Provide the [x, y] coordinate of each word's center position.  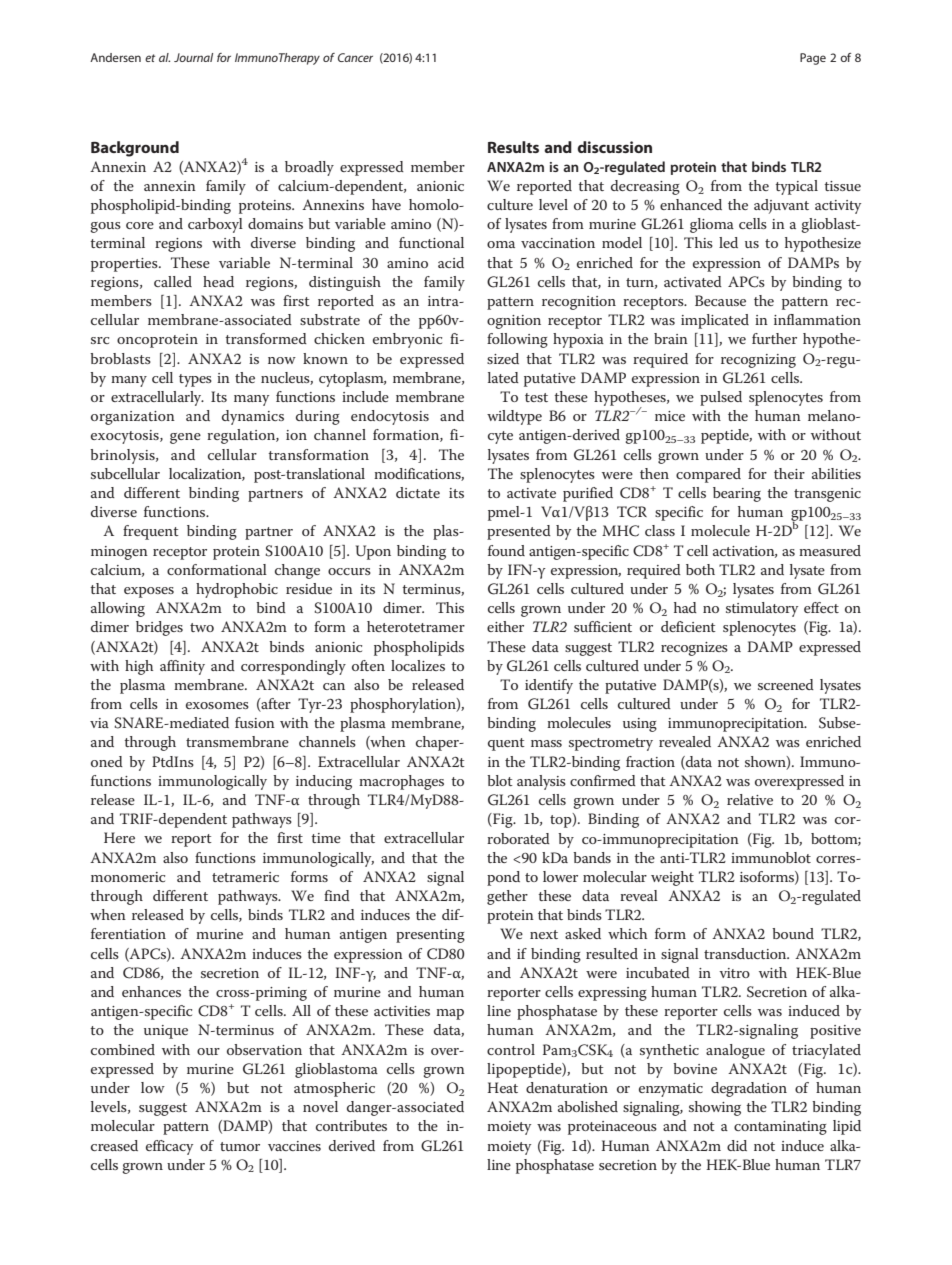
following [517, 340]
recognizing [758, 361]
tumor [240, 1146]
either [505, 626]
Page [813, 59]
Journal [193, 57]
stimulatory [762, 609]
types [195, 380]
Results [513, 147]
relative [750, 799]
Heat [502, 1087]
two [202, 627]
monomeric [128, 877]
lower [560, 876]
